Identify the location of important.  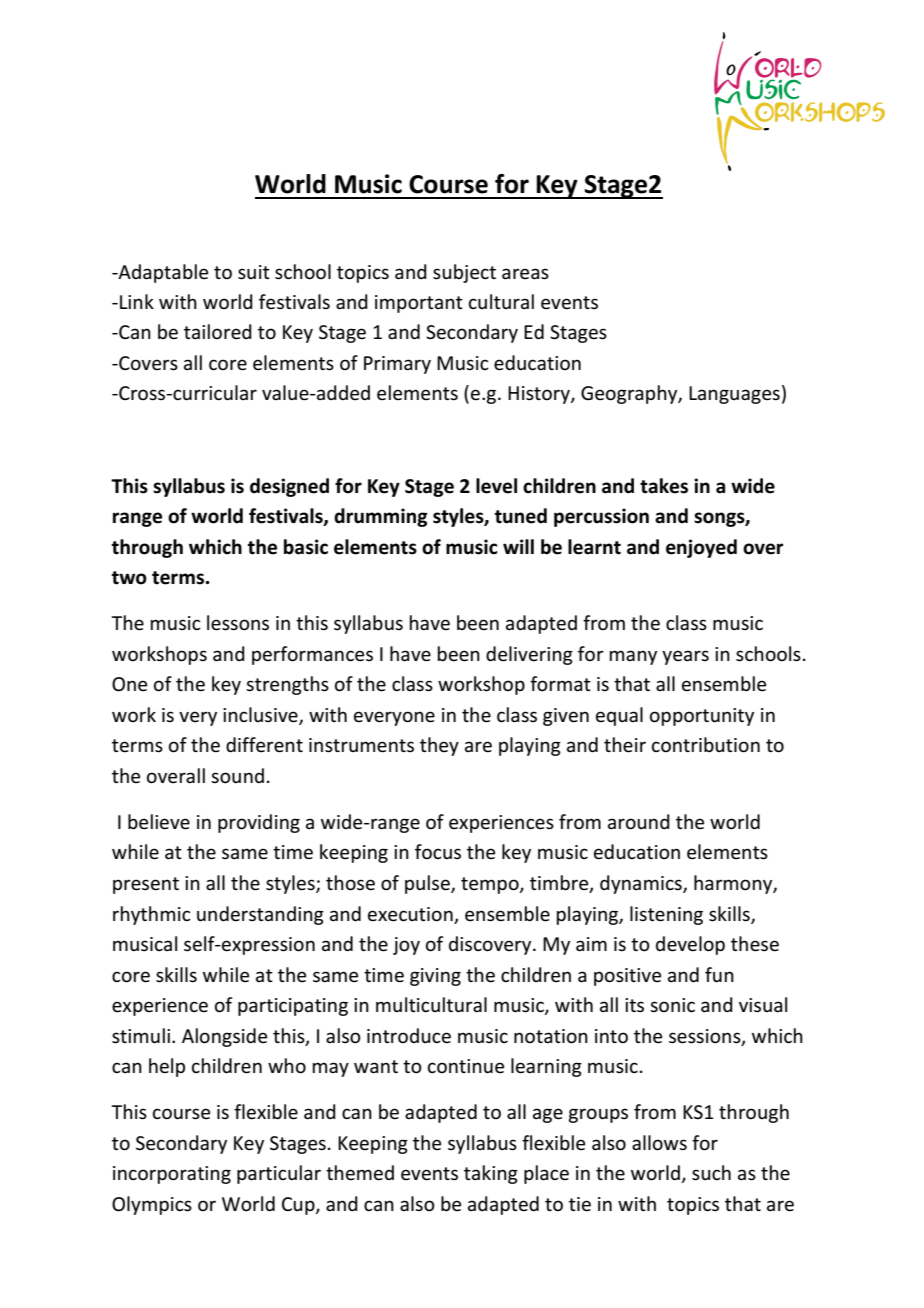
(419, 304).
